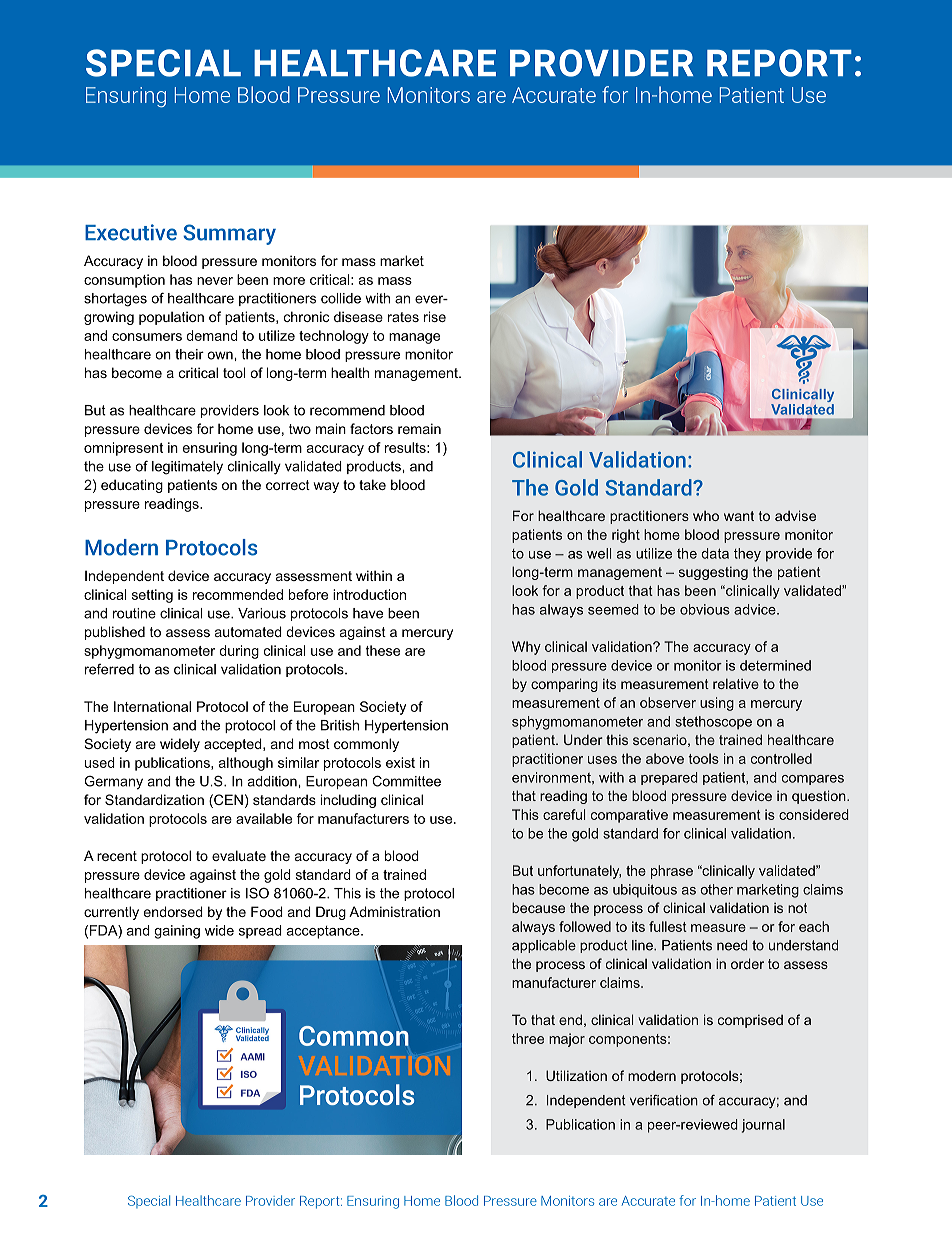 The height and width of the image is (1246, 952). I want to click on rates, so click(403, 317).
